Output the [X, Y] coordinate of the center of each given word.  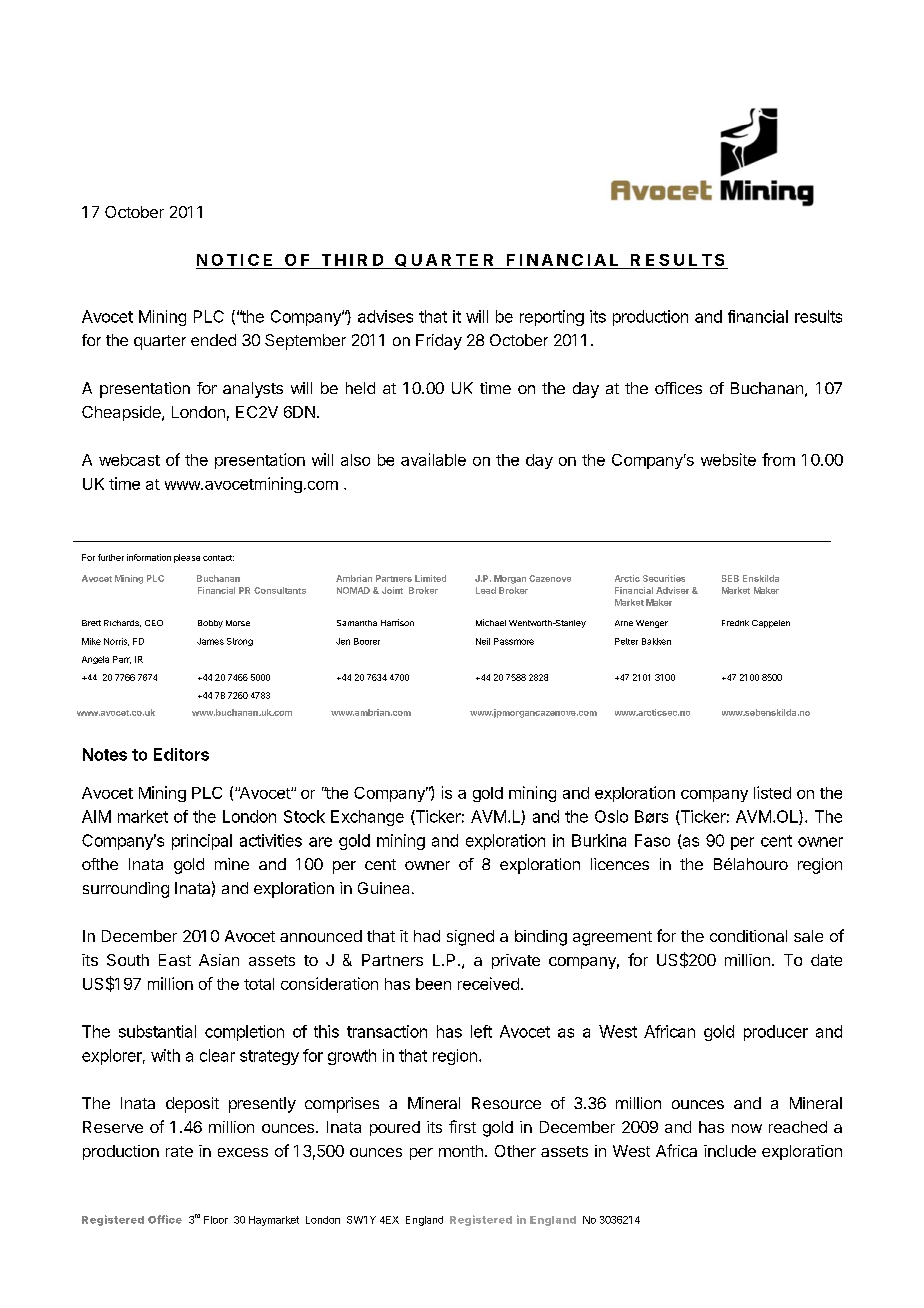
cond [727, 936]
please [187, 558]
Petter [626, 641]
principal [202, 842]
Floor [216, 1220]
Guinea [383, 888]
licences [620, 864]
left [481, 1031]
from [778, 459]
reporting [552, 318]
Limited [430, 578]
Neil [483, 641]
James [210, 641]
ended [213, 340]
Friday [439, 342]
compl [226, 1033]
